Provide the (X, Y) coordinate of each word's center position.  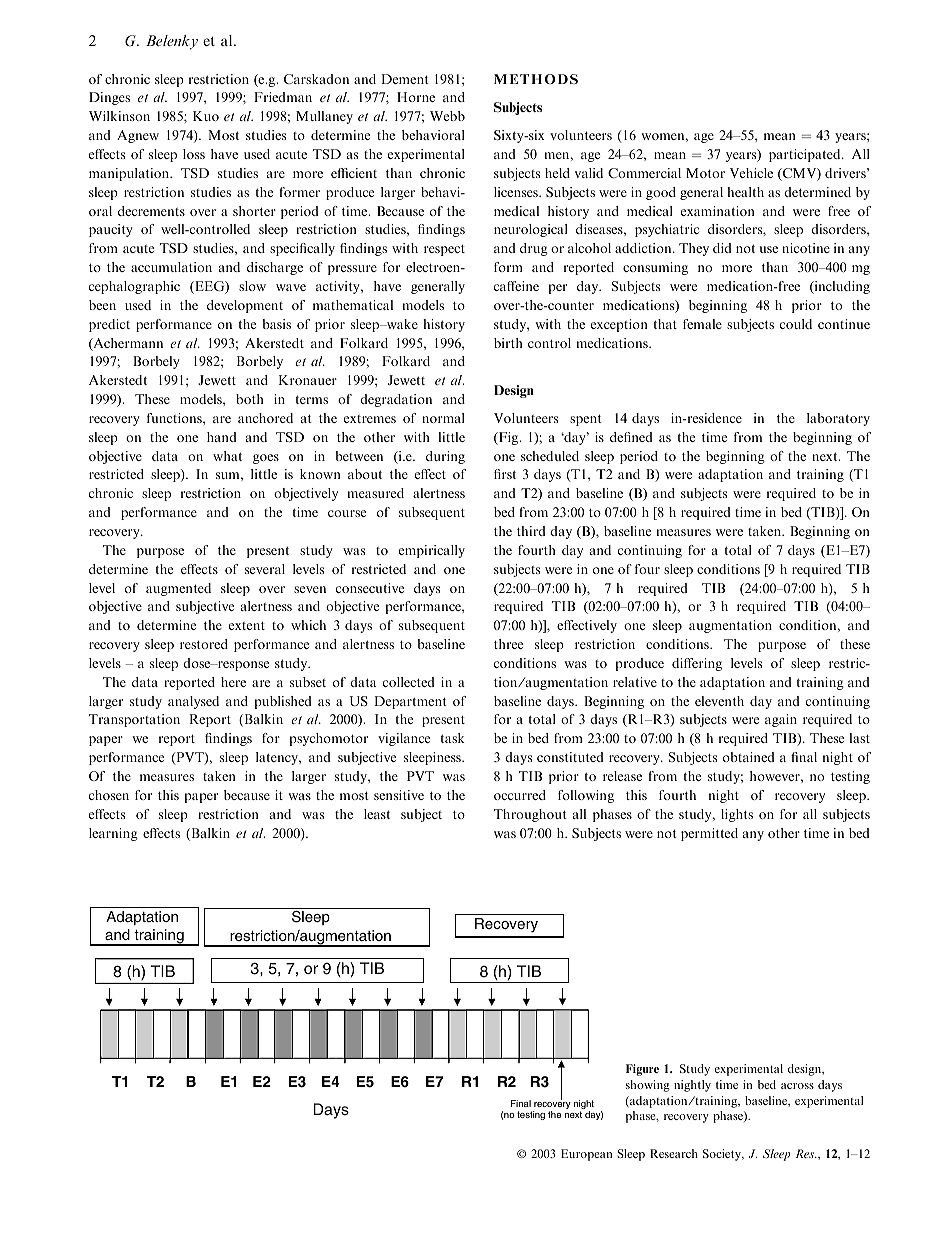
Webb (447, 116)
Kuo (206, 116)
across (797, 1086)
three (508, 644)
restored (204, 644)
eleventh (719, 701)
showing (647, 1086)
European (586, 1155)
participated (806, 155)
